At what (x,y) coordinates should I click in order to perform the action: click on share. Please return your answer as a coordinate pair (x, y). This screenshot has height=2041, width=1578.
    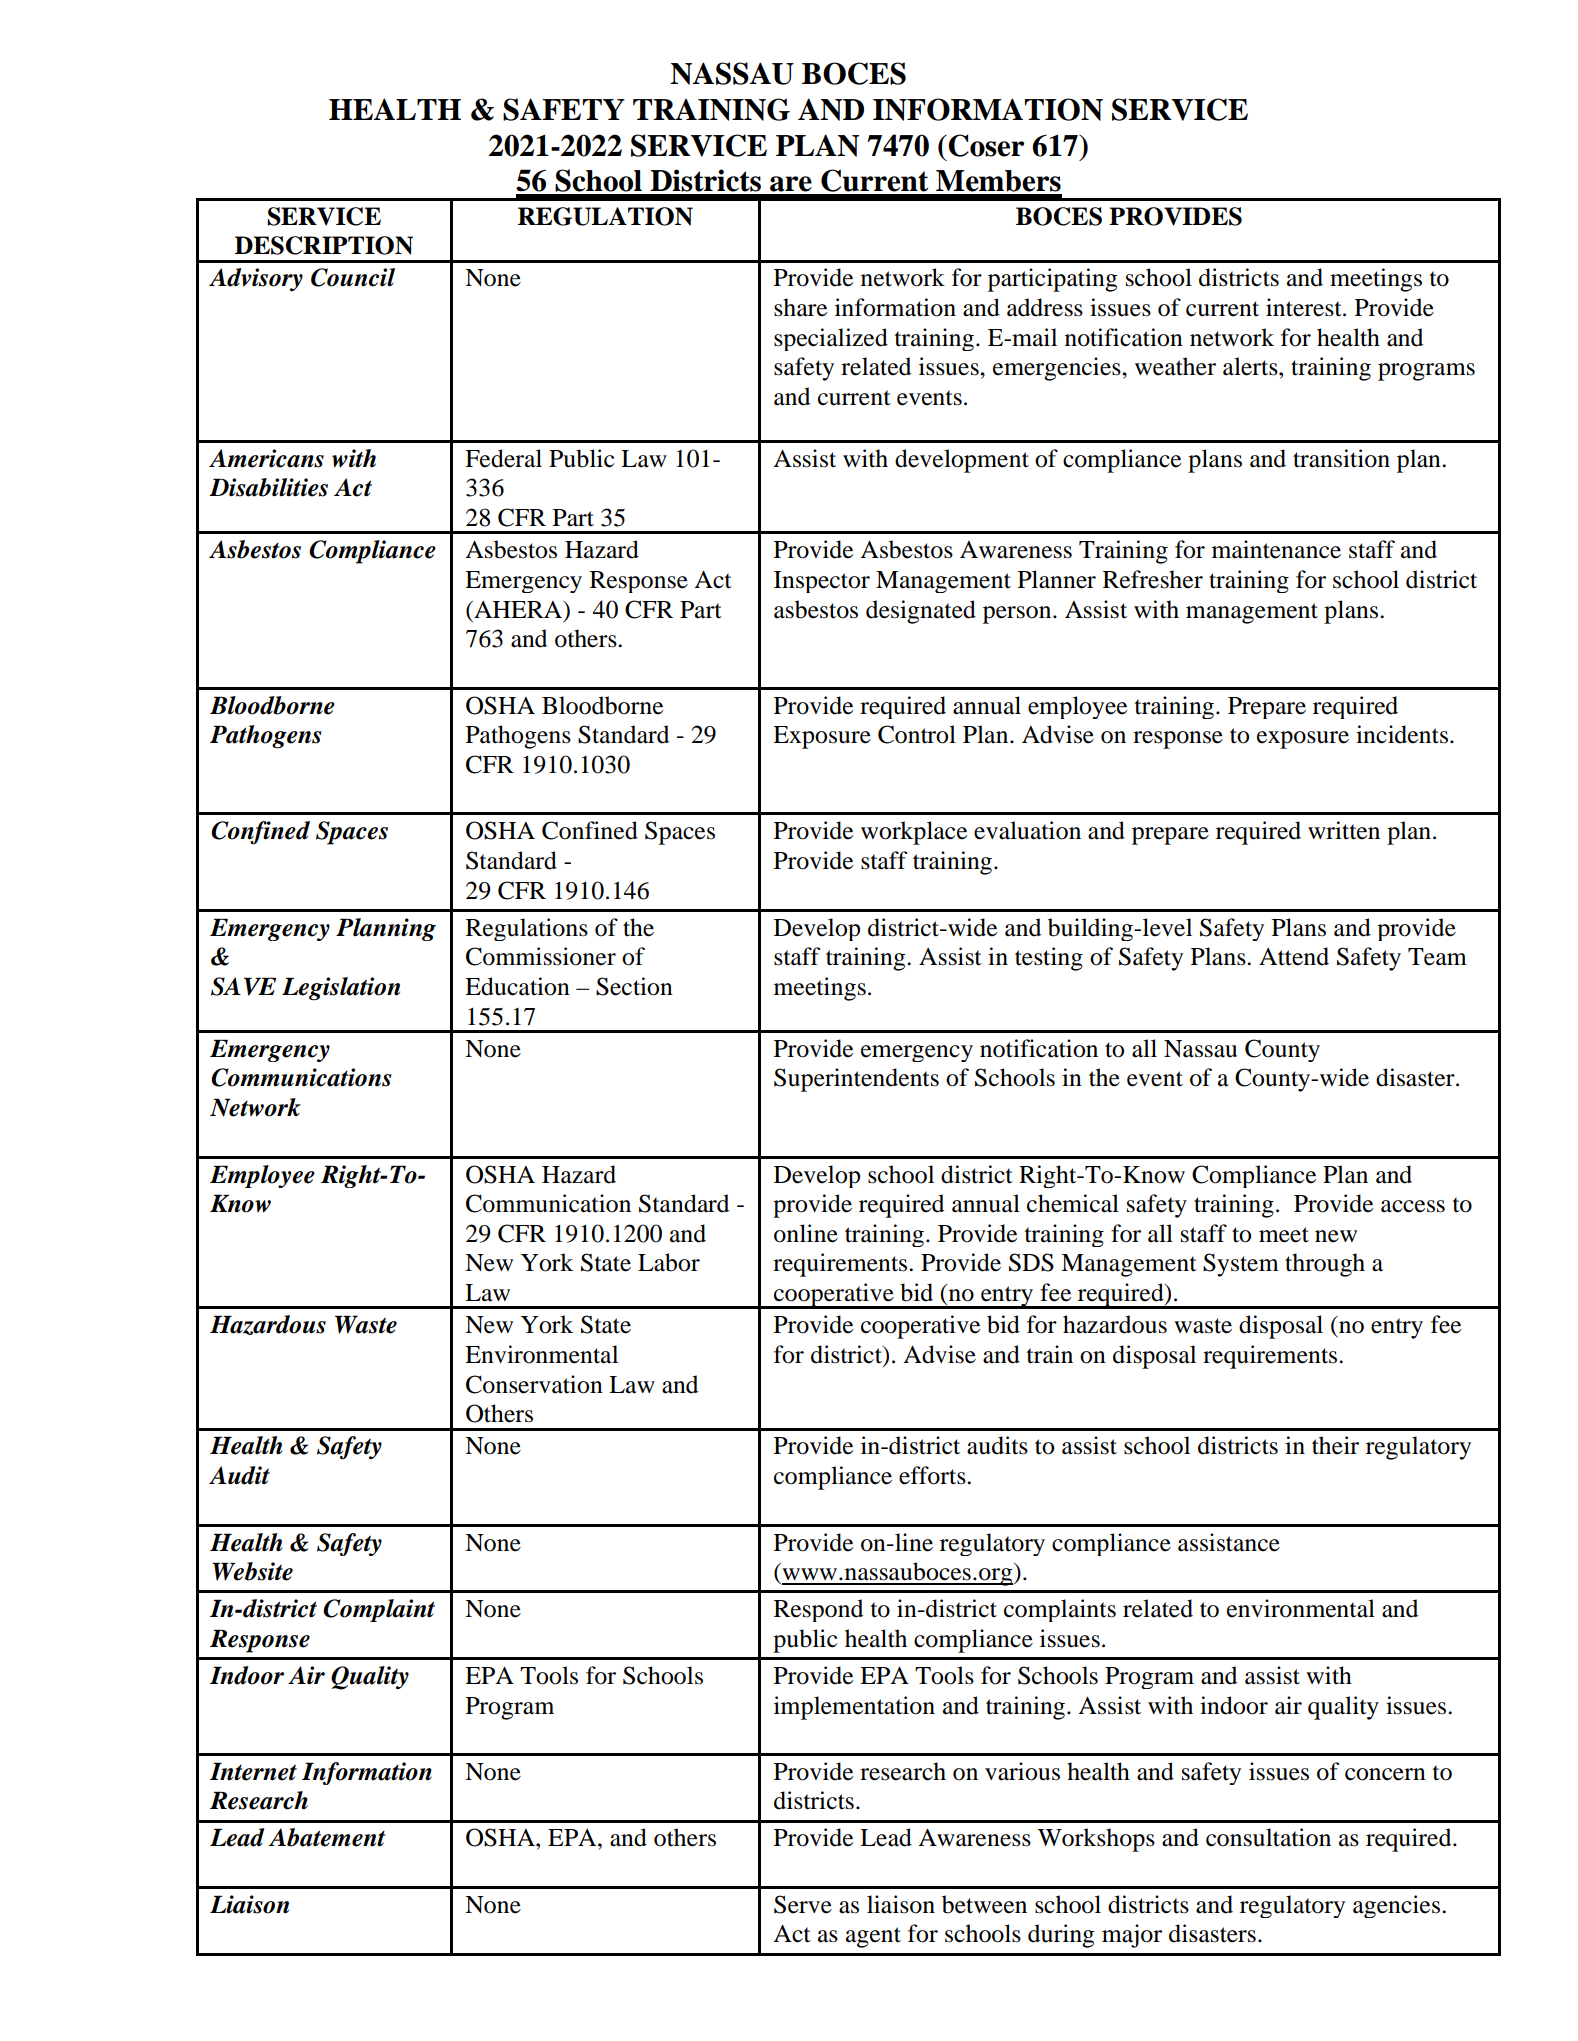
    Looking at the image, I should click on (800, 307).
